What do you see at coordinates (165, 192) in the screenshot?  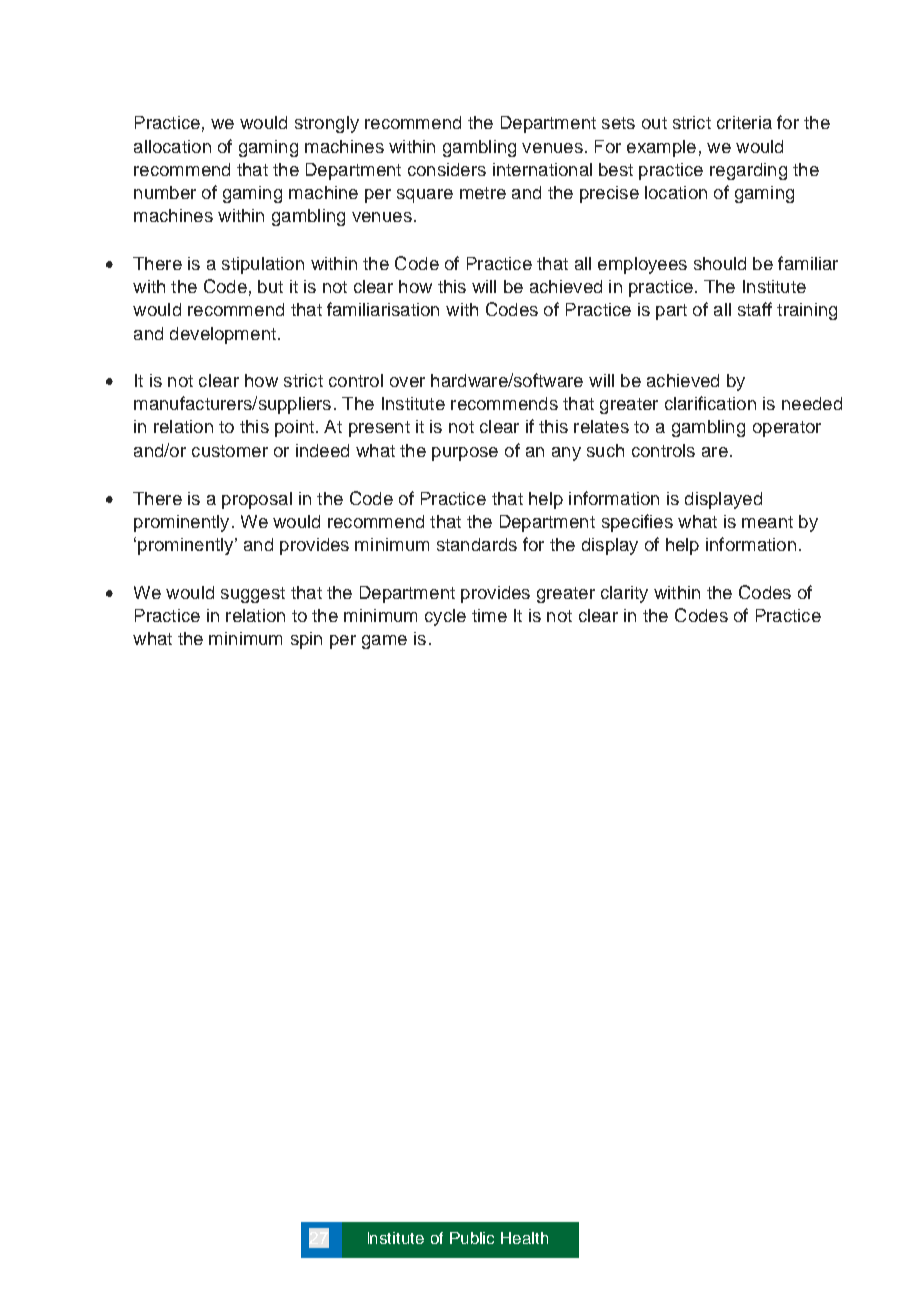 I see `number` at bounding box center [165, 192].
